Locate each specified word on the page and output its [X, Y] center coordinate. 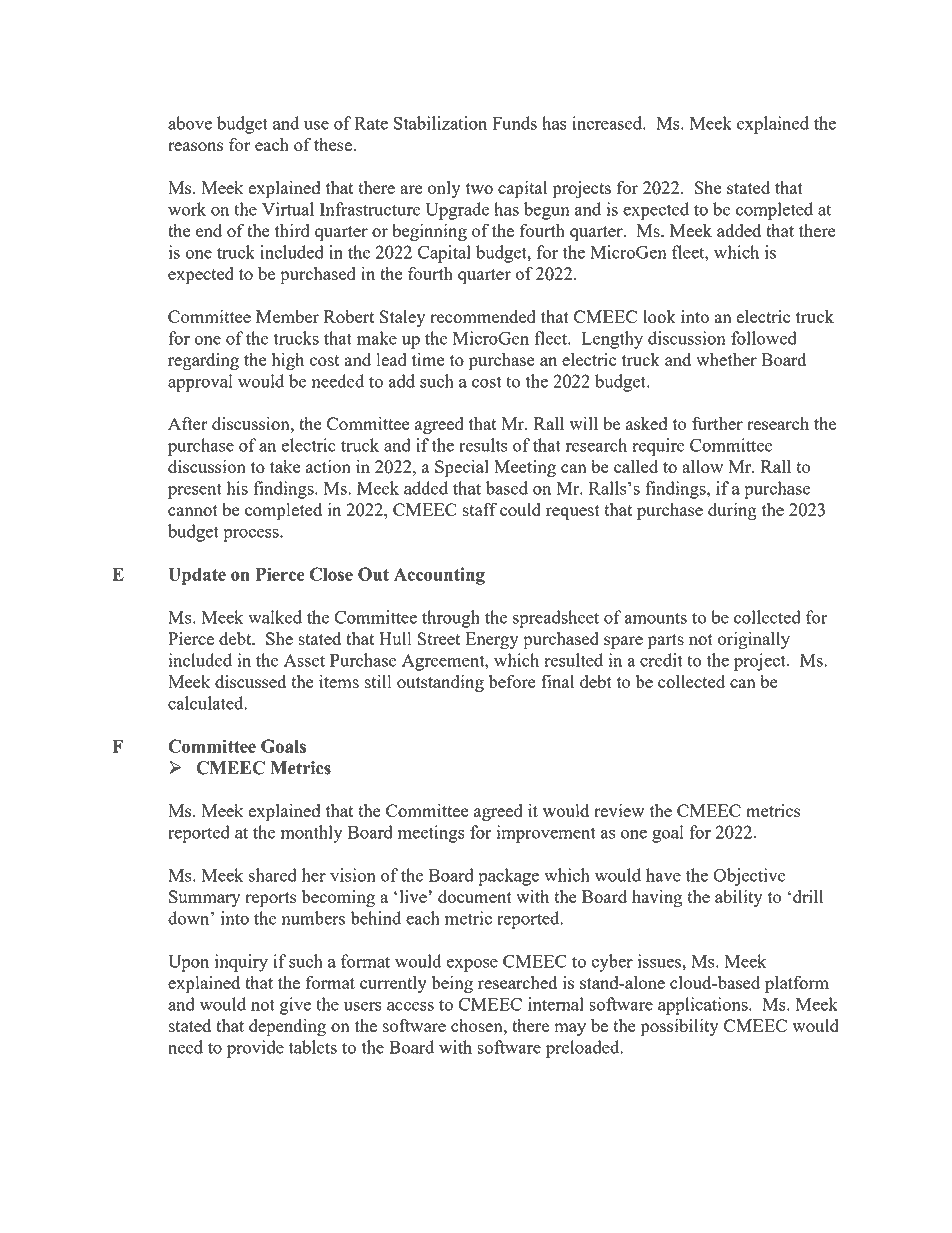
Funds [514, 123]
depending [287, 1028]
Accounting [439, 576]
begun [547, 211]
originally [754, 640]
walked [275, 617]
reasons [195, 146]
